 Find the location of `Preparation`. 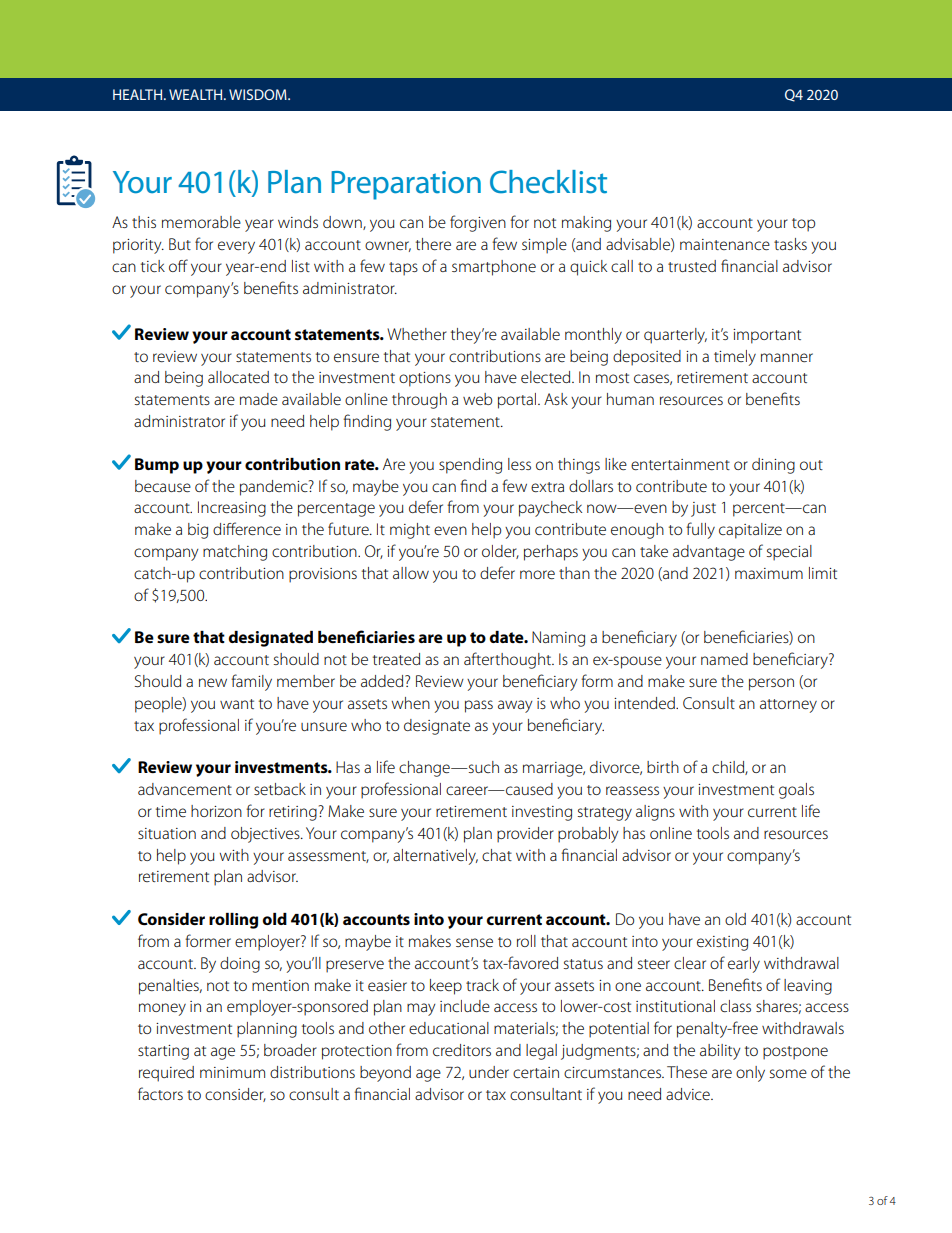

Preparation is located at coordinates (406, 185).
